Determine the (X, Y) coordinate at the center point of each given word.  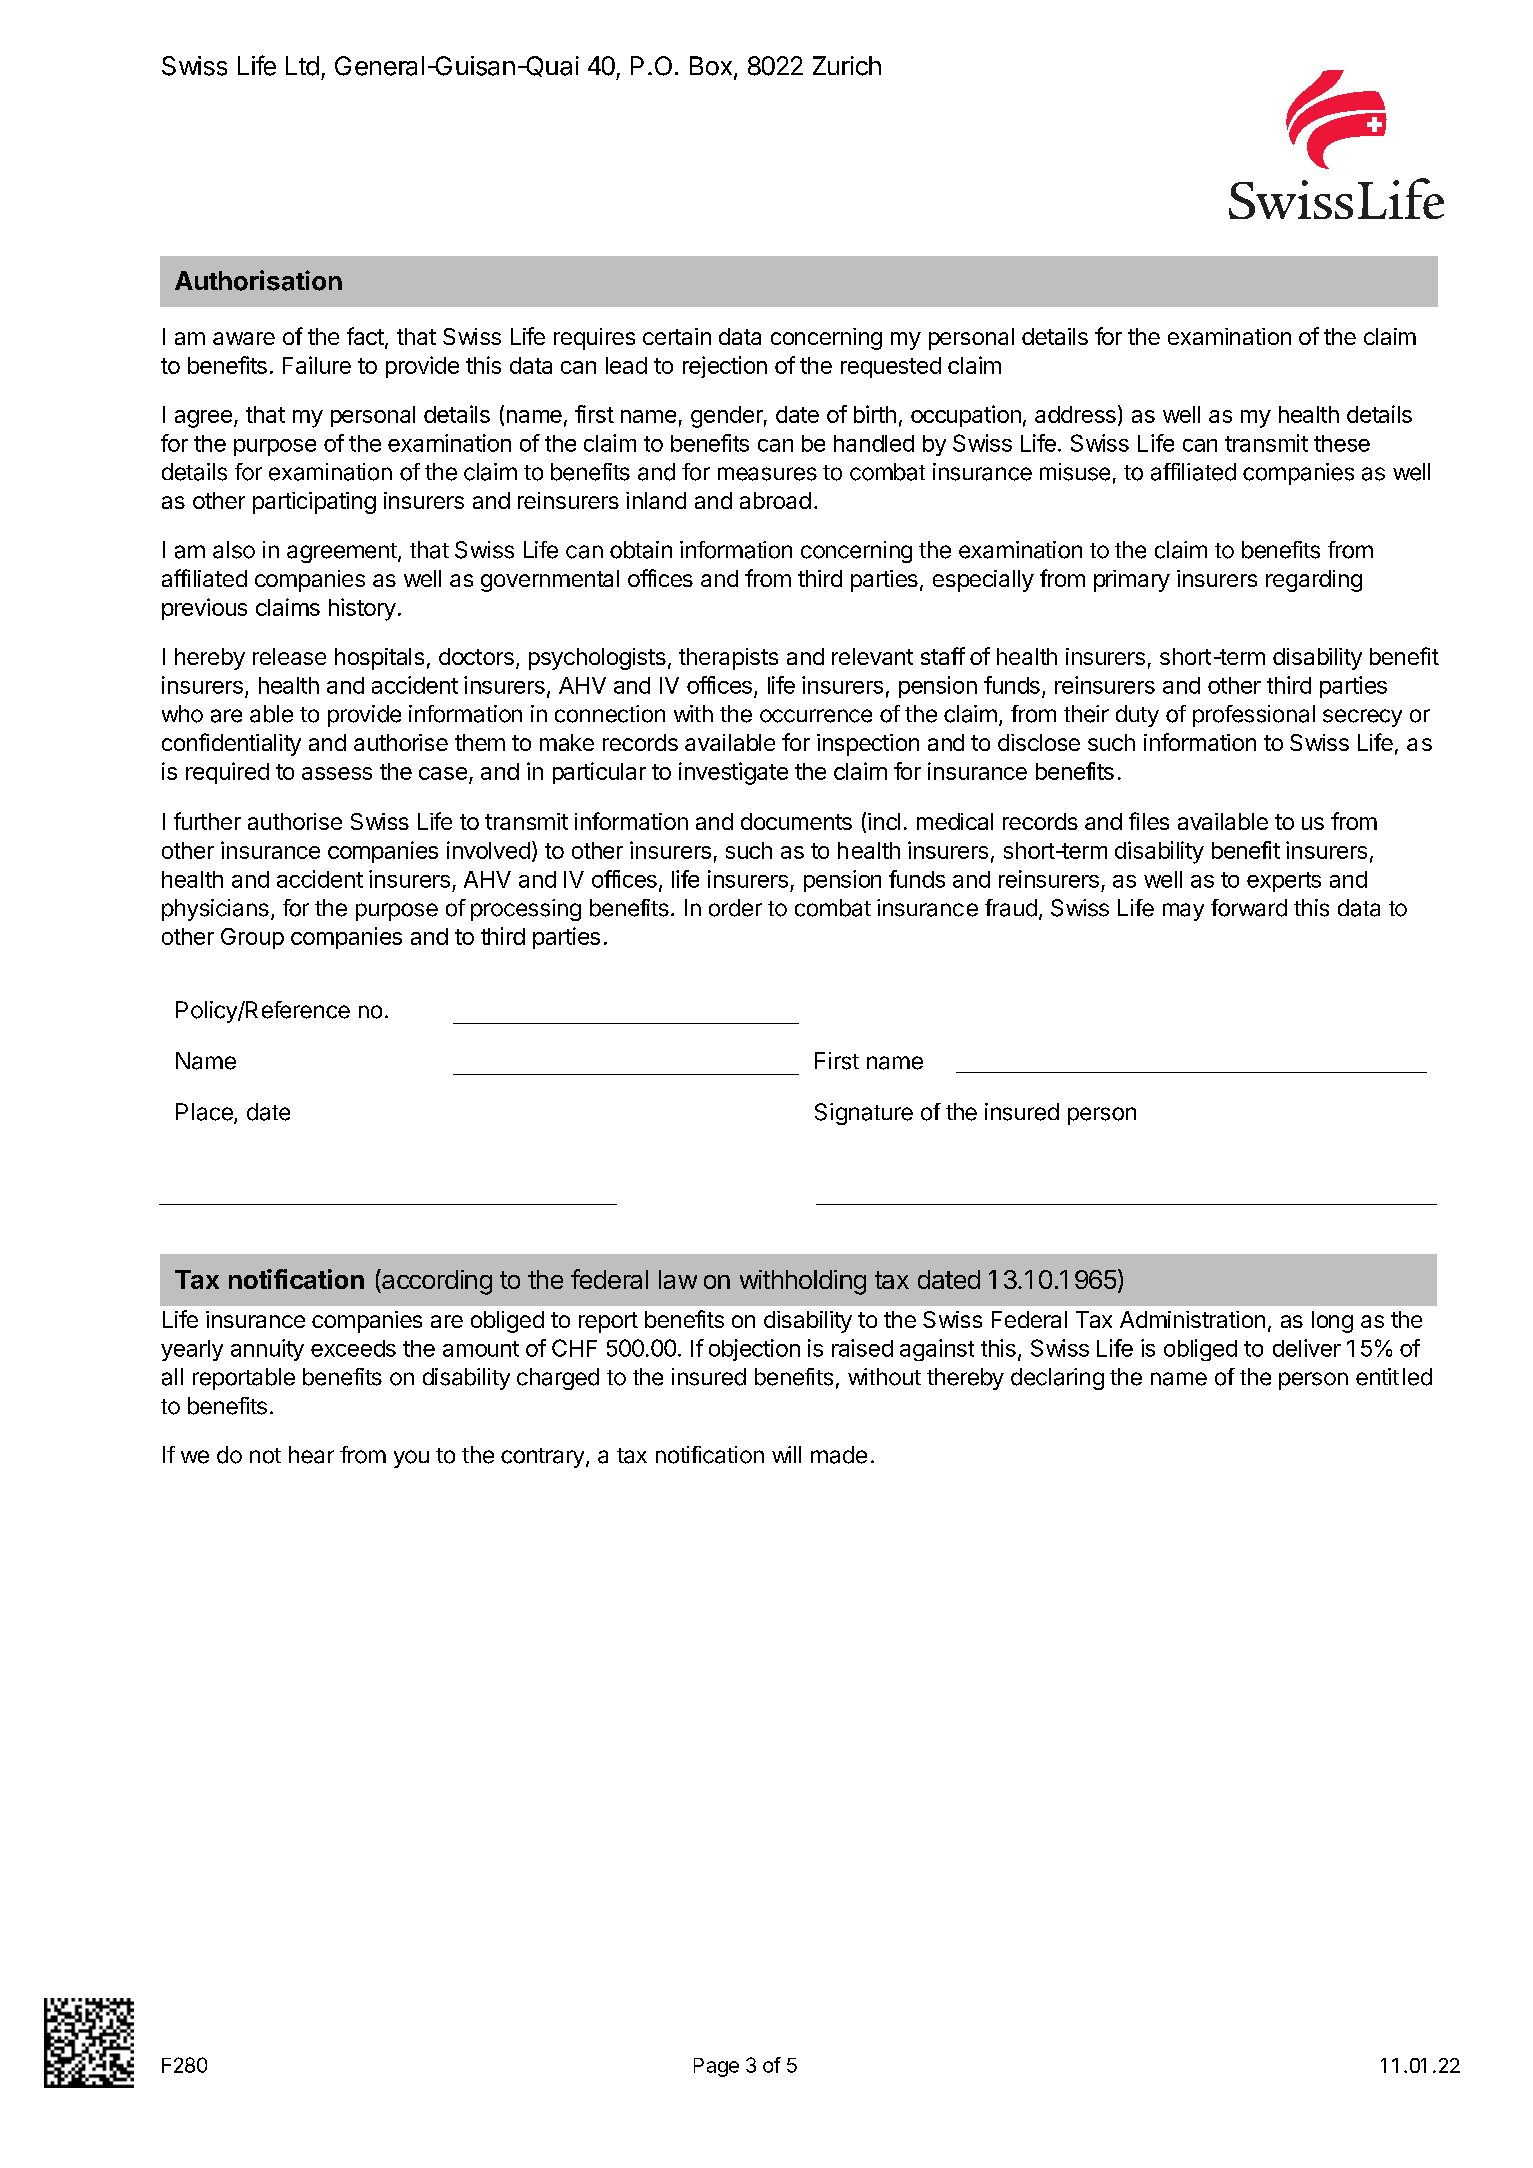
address (1075, 414)
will (786, 1454)
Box (711, 66)
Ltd (302, 66)
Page (716, 2067)
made (839, 1455)
